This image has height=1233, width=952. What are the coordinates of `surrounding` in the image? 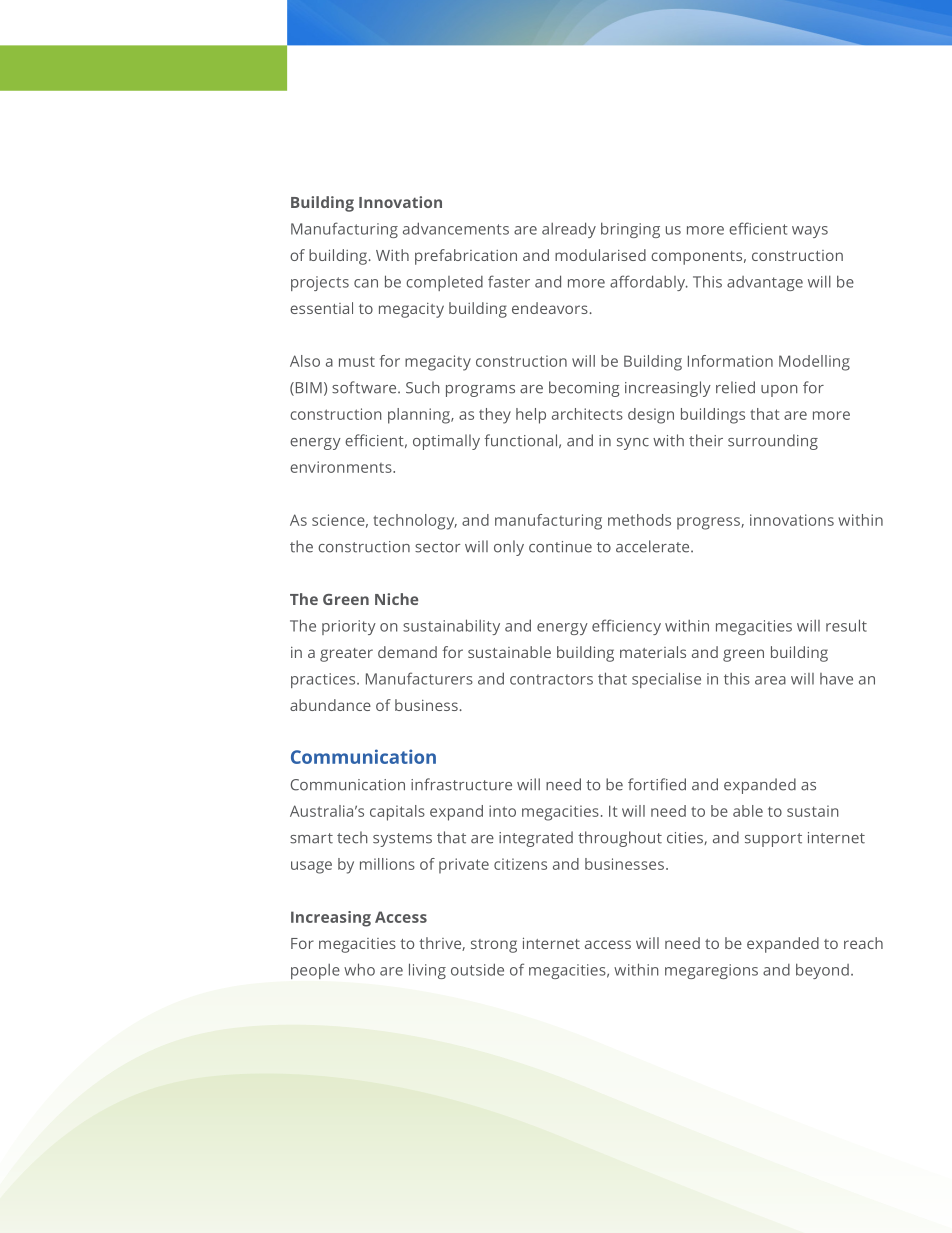 It's located at (773, 442).
